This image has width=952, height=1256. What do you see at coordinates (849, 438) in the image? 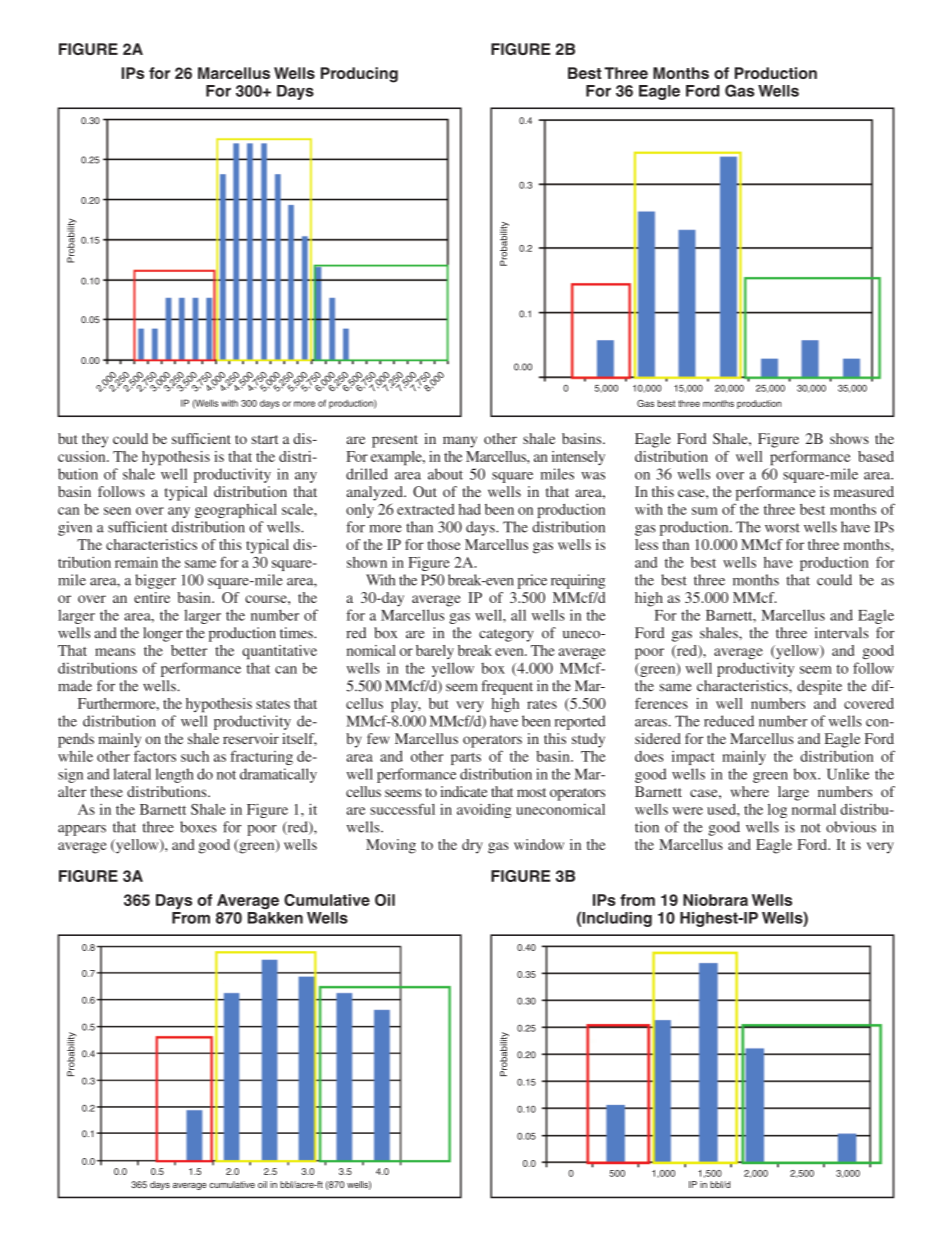
I see `shows` at bounding box center [849, 438].
